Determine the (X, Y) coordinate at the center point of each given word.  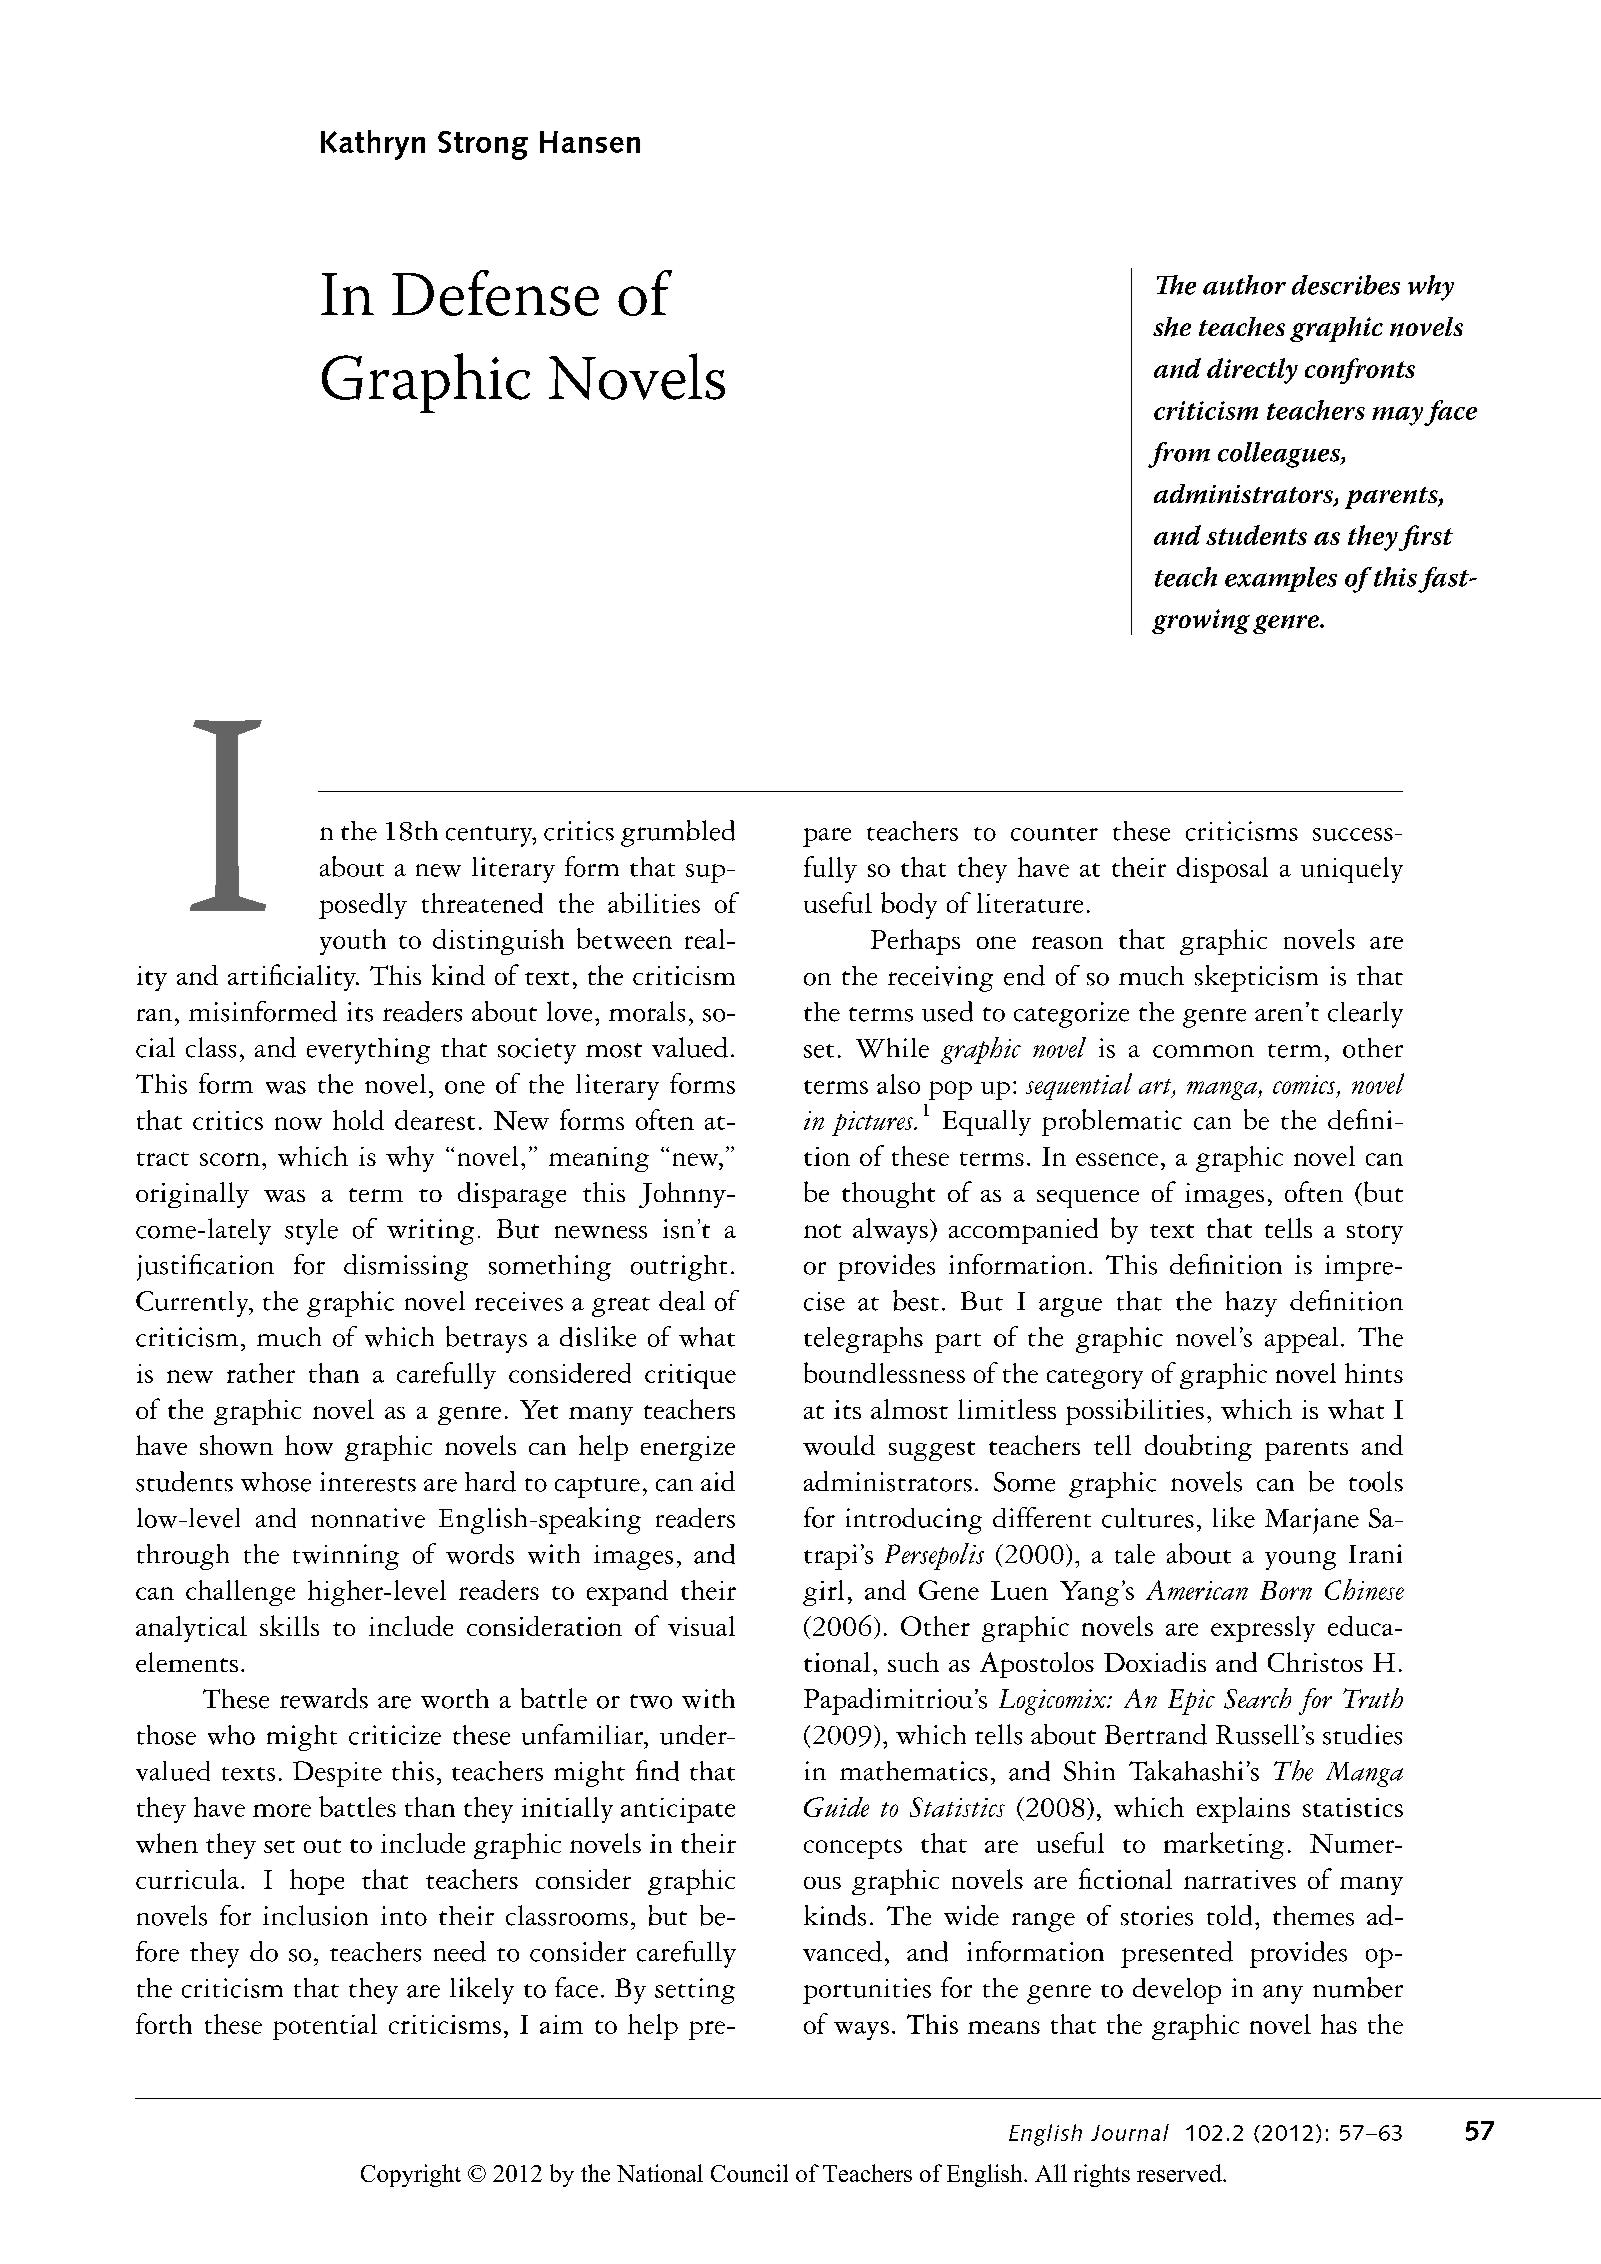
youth (353, 942)
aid (718, 1481)
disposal (1222, 870)
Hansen (590, 142)
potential (325, 2027)
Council (749, 2173)
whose (276, 1482)
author (1244, 285)
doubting (1198, 1447)
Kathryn (373, 145)
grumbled (678, 833)
